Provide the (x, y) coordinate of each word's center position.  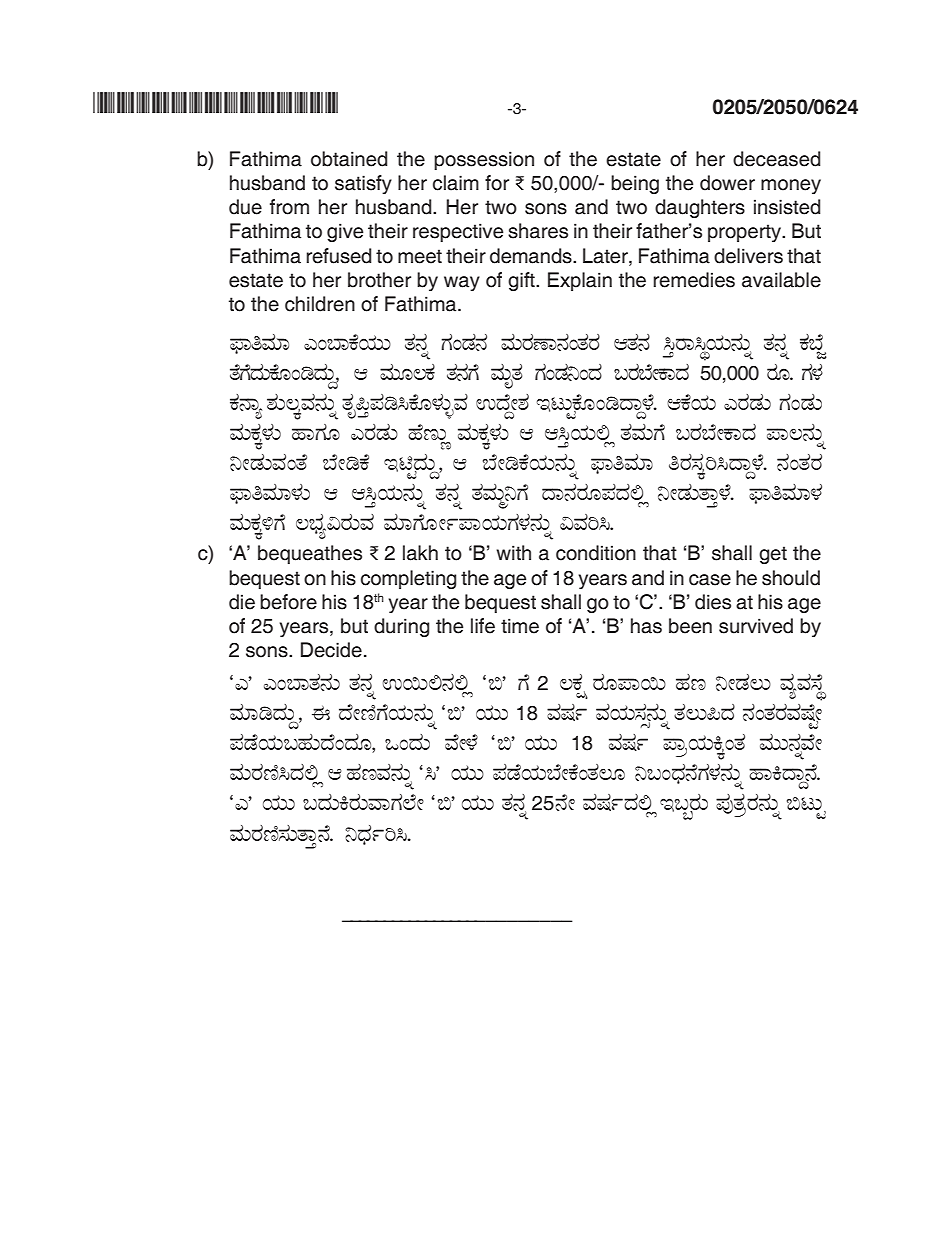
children (320, 304)
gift (522, 281)
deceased (776, 159)
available (781, 280)
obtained (349, 159)
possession (484, 160)
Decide (331, 650)
